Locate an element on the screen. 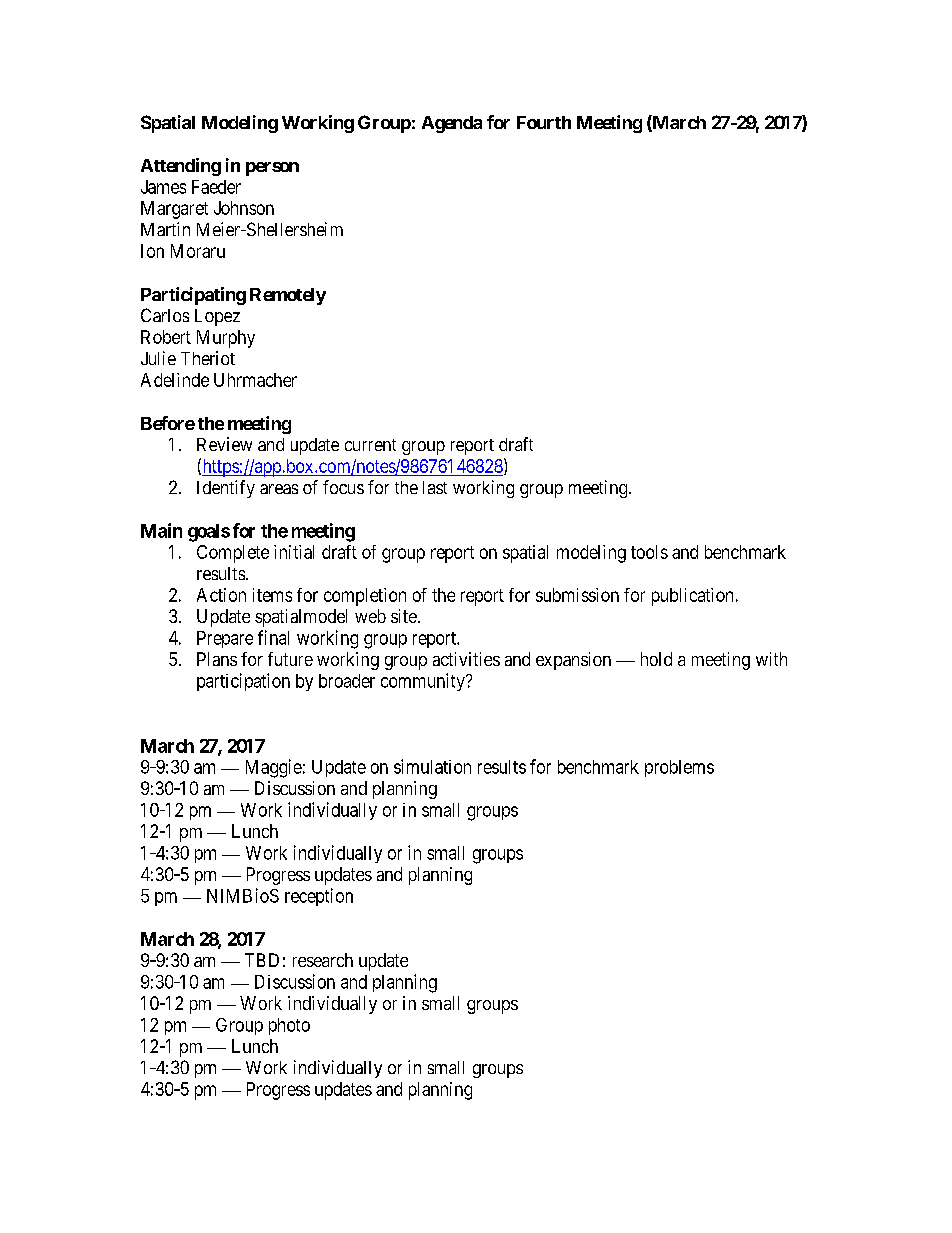 The width and height of the screenshot is (952, 1233). research is located at coordinates (323, 960).
